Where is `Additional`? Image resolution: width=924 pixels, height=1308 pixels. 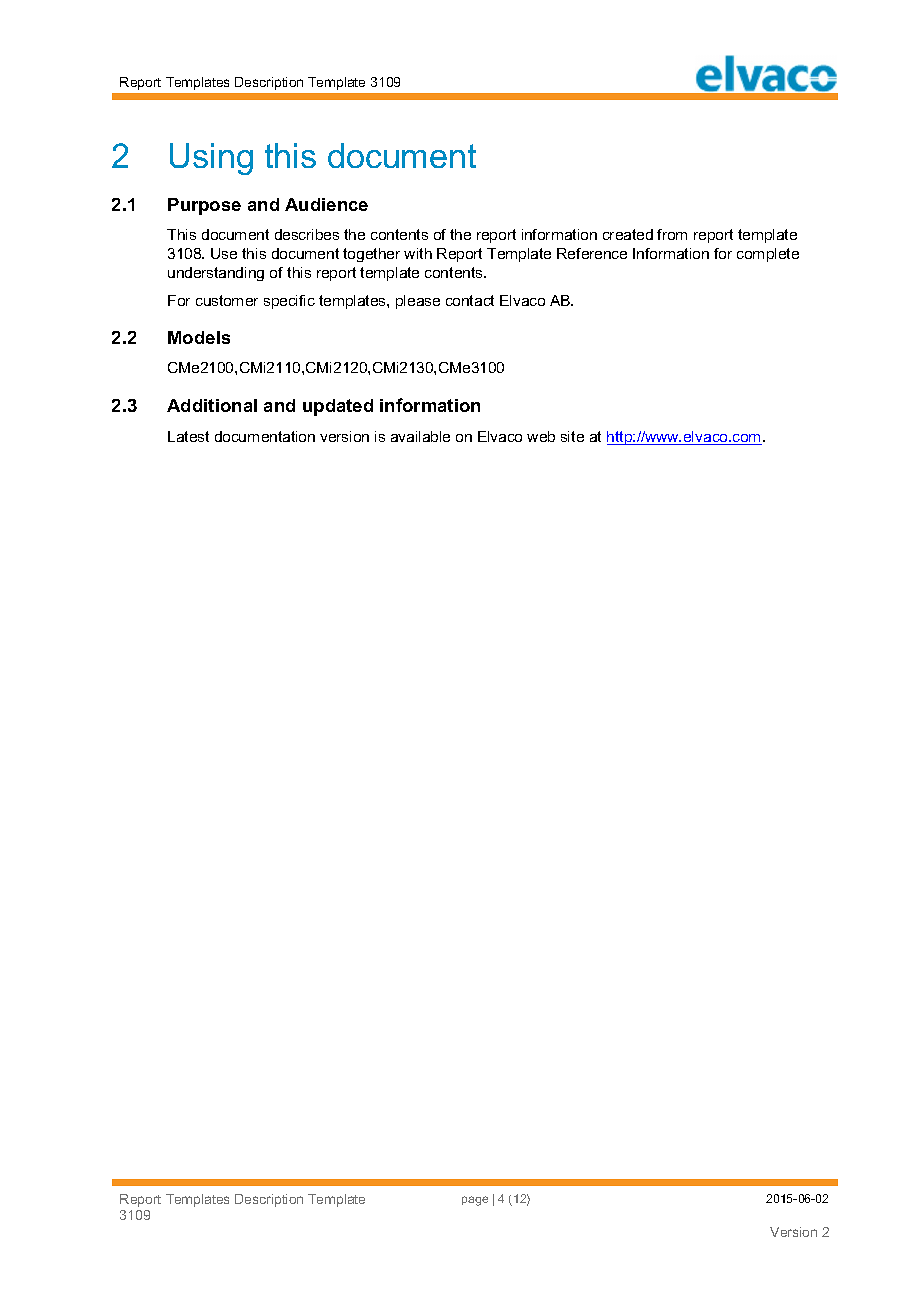 Additional is located at coordinates (212, 405).
